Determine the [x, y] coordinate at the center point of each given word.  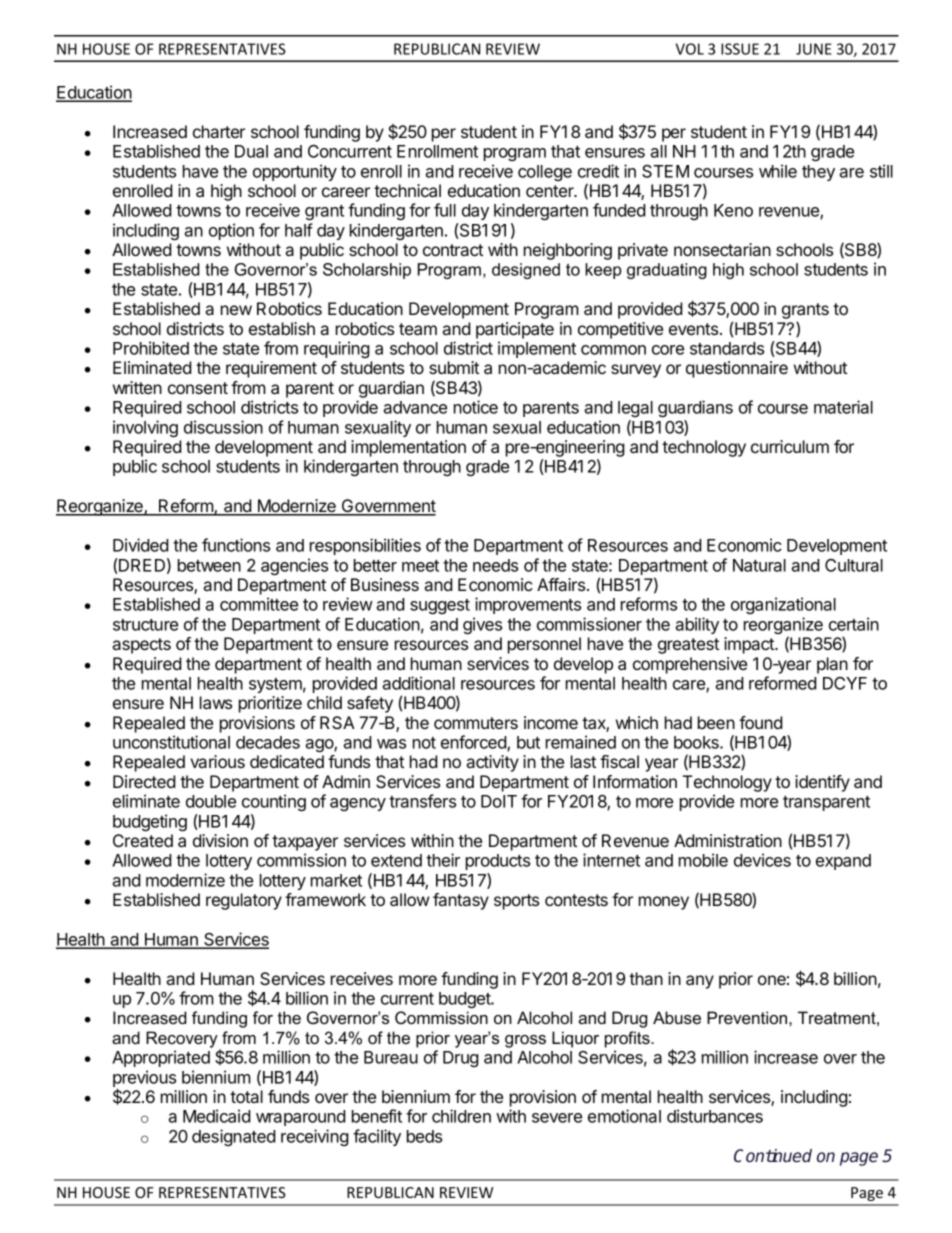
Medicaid [217, 1116]
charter [219, 131]
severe [557, 1118]
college [545, 173]
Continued [773, 1156]
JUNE [814, 49]
